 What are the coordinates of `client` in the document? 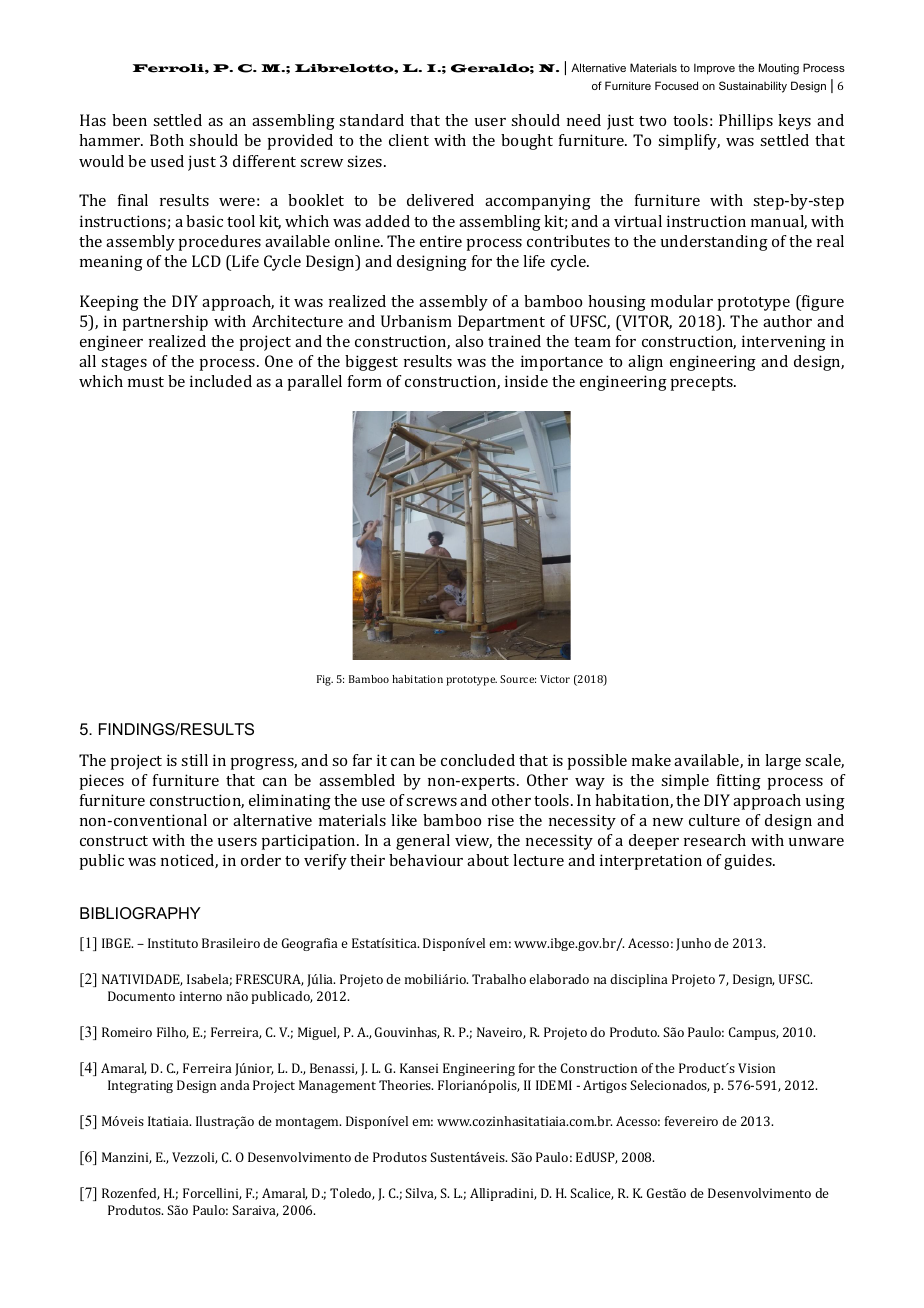 It's located at (409, 140).
